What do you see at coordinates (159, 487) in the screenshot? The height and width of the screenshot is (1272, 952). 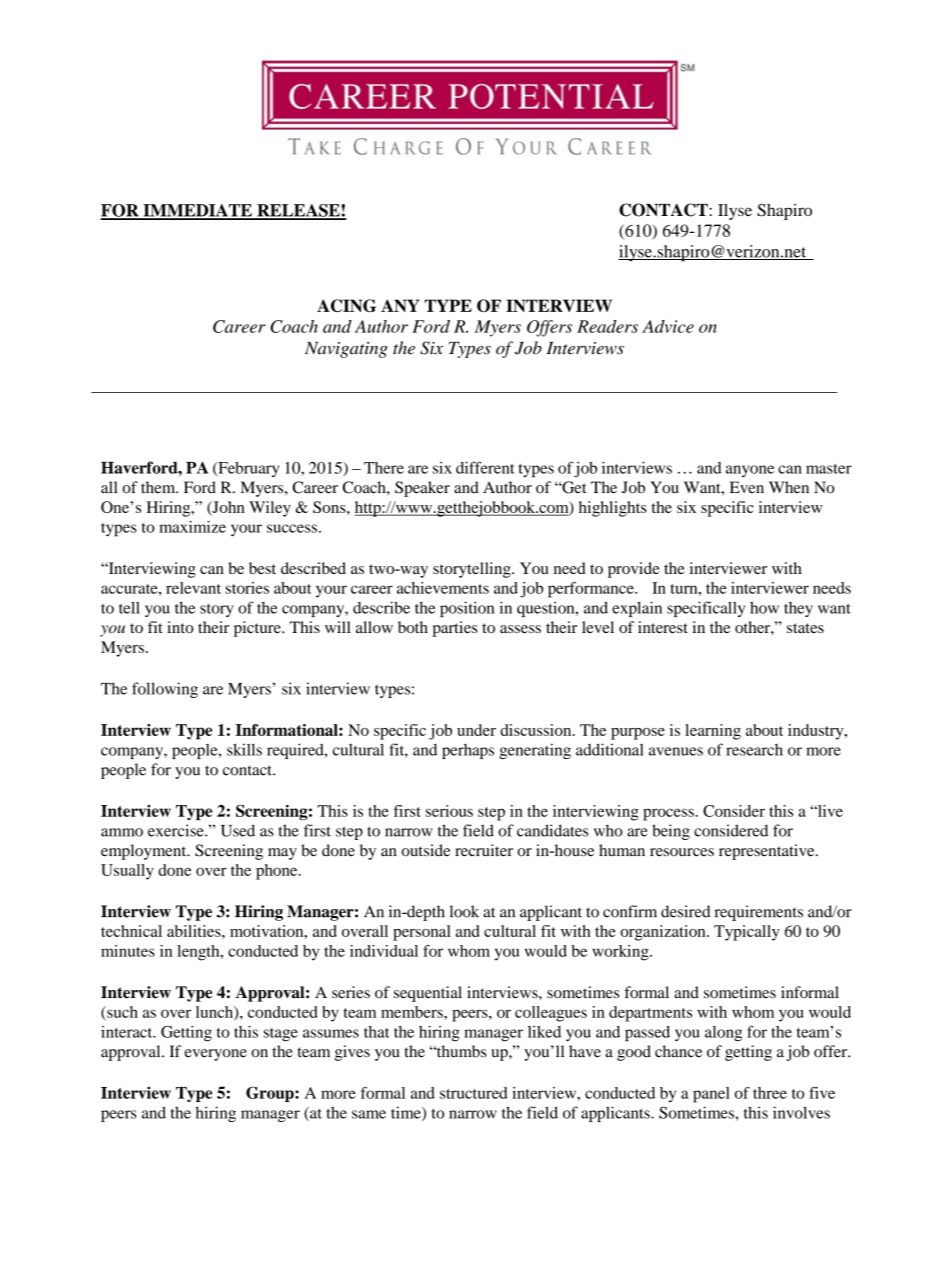 I see `them` at bounding box center [159, 487].
